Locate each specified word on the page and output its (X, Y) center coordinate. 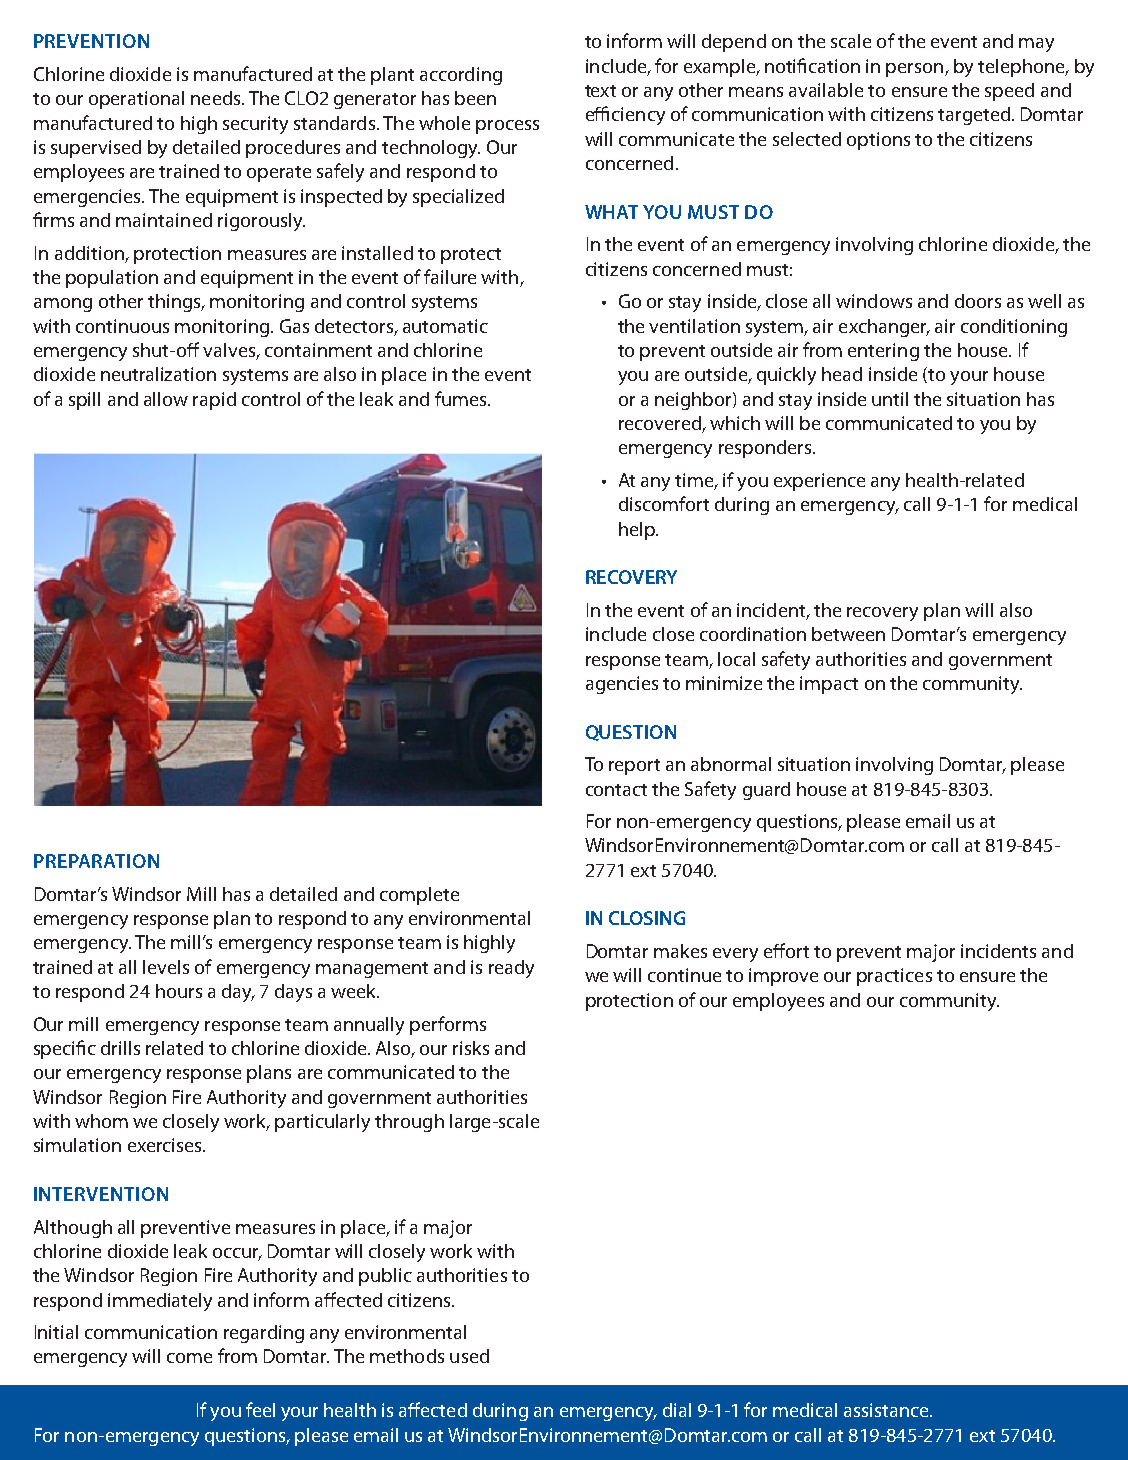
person (916, 70)
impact (829, 685)
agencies (622, 685)
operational (136, 100)
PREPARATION (96, 861)
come (189, 1358)
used (469, 1356)
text (600, 91)
